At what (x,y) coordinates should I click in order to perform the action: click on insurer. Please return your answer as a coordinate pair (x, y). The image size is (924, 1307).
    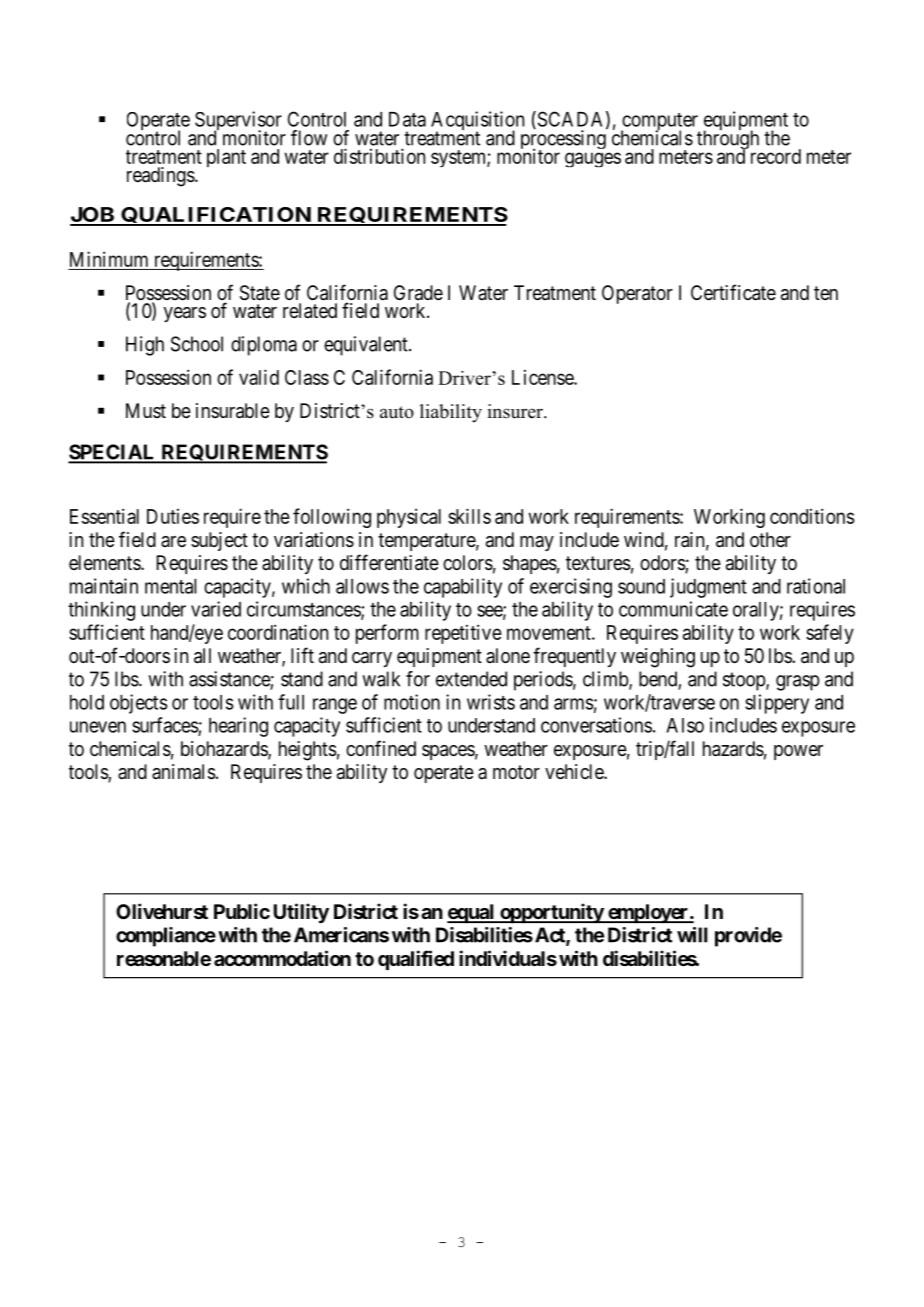
    Looking at the image, I should click on (516, 411).
